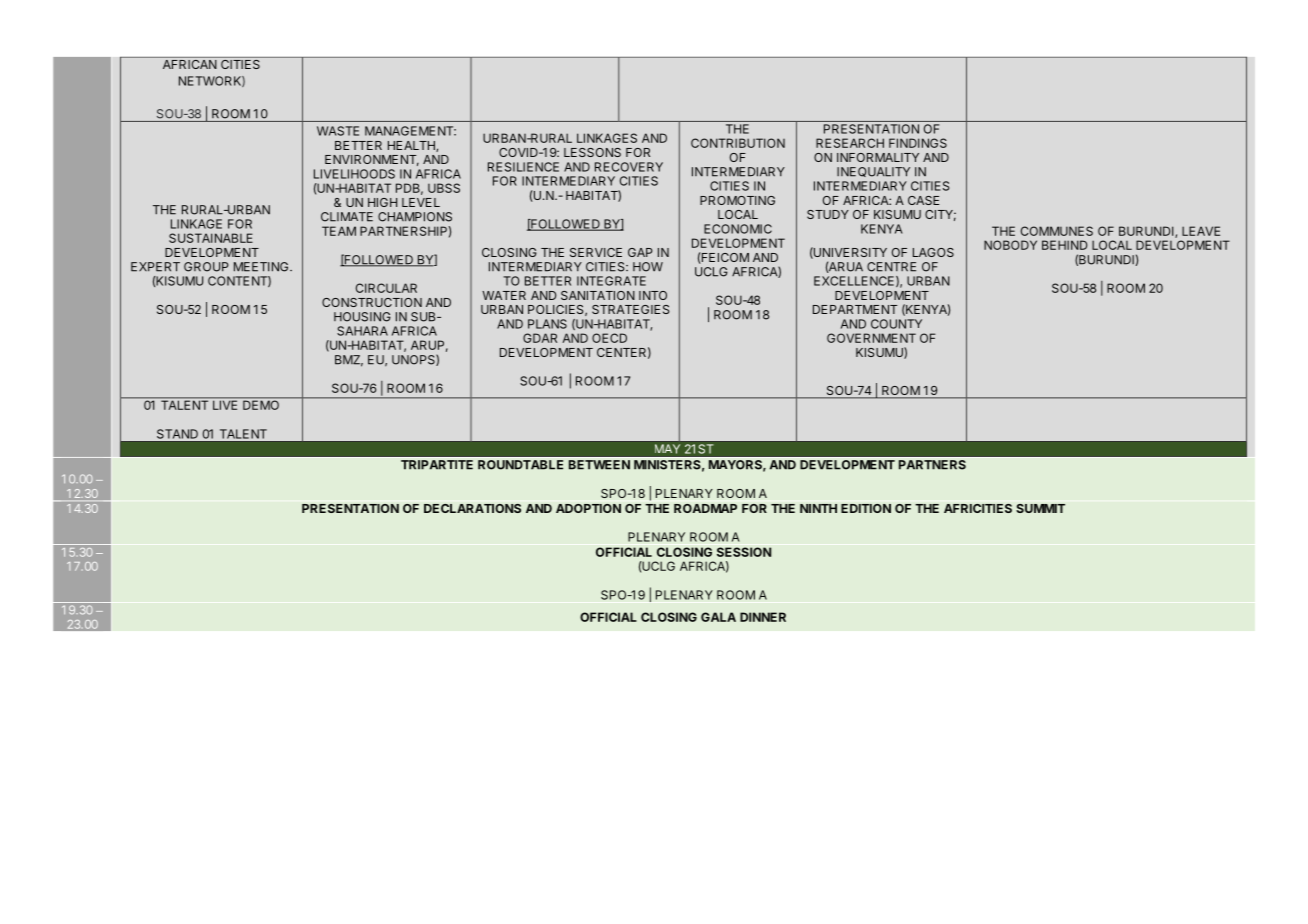 Image resolution: width=1308 pixels, height=924 pixels. I want to click on INTO, so click(653, 295).
